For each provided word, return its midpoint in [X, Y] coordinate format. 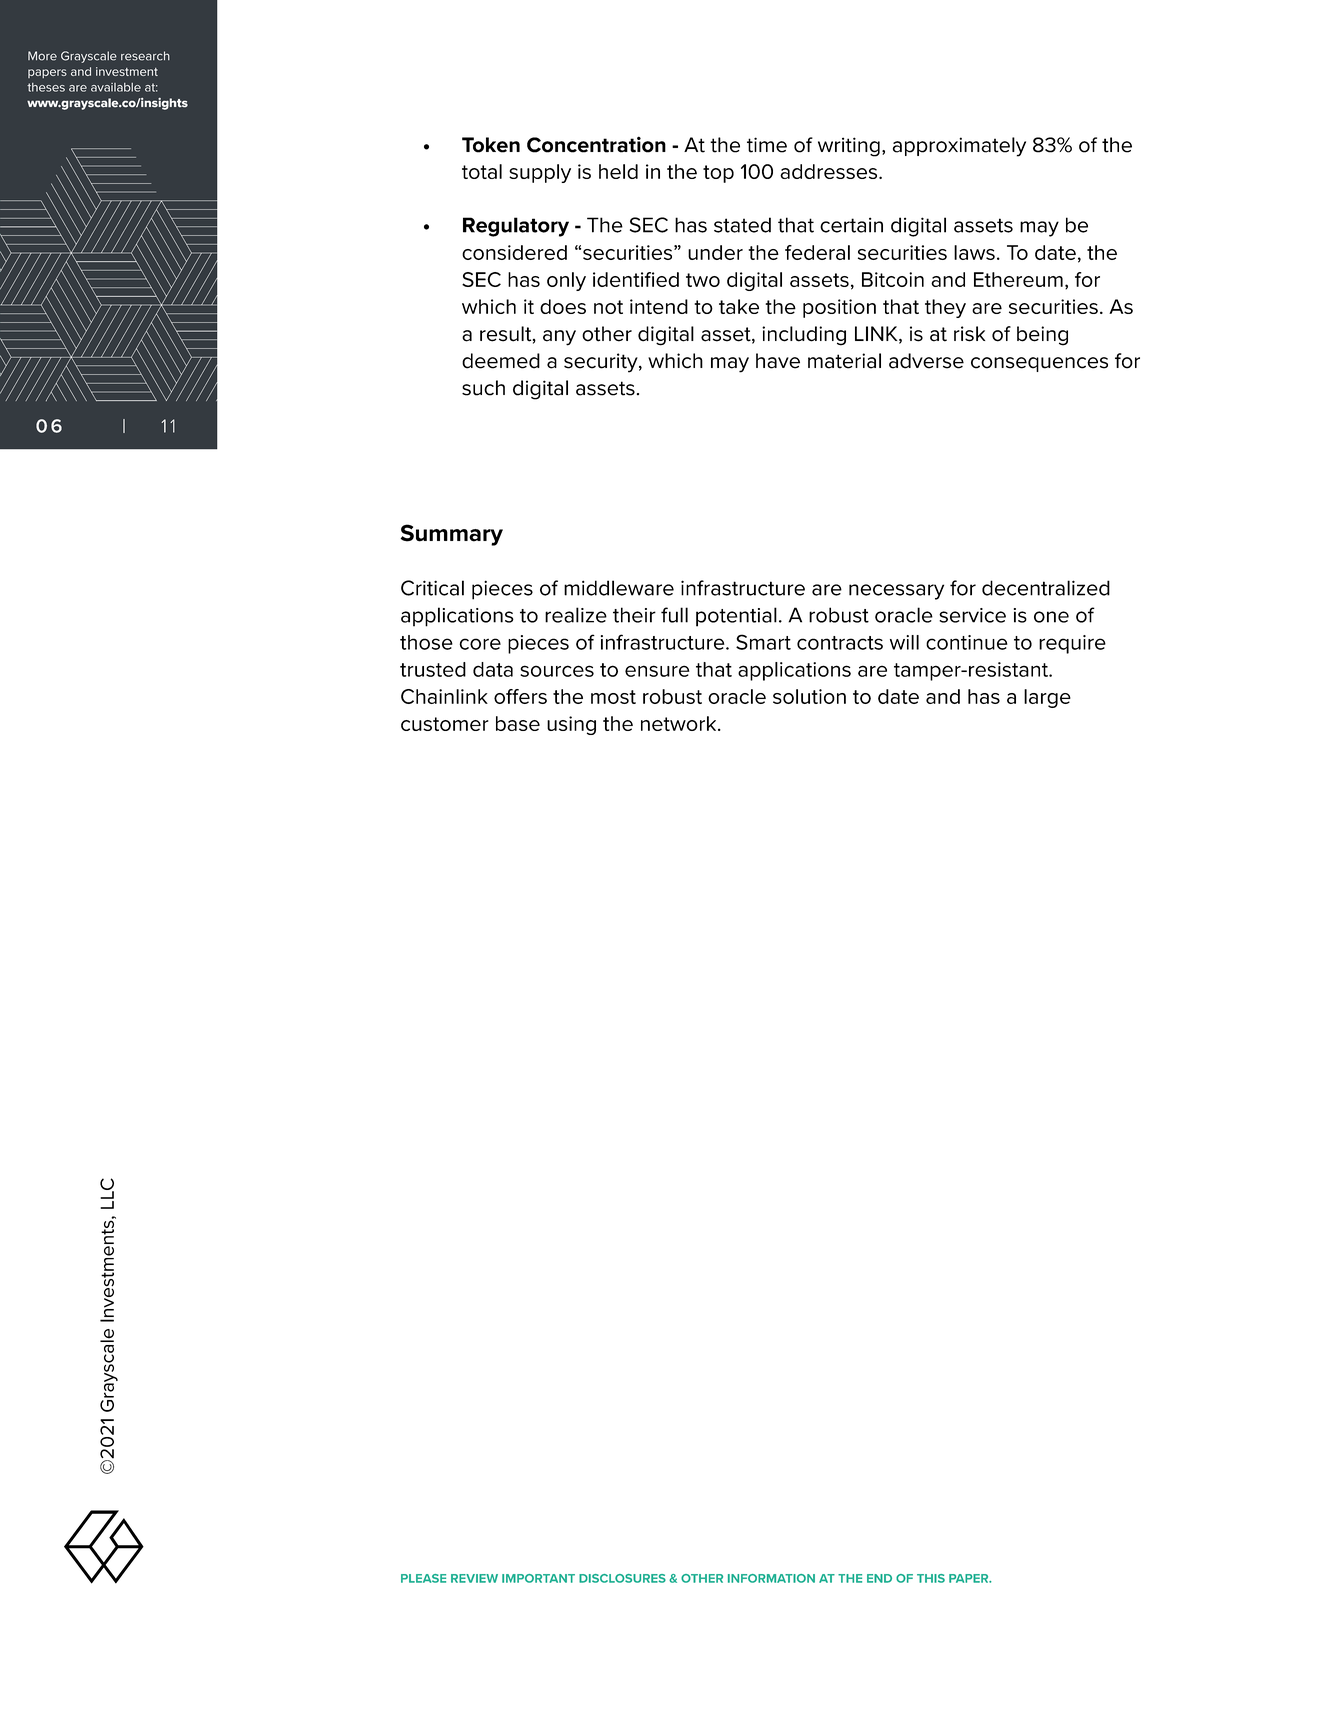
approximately [959, 147]
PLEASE [423, 1578]
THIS [931, 1578]
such [483, 388]
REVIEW [474, 1578]
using [571, 725]
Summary [451, 535]
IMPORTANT [538, 1578]
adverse [926, 361]
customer [445, 724]
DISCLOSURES [622, 1578]
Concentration [596, 144]
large [1047, 698]
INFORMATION [771, 1578]
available [116, 87]
